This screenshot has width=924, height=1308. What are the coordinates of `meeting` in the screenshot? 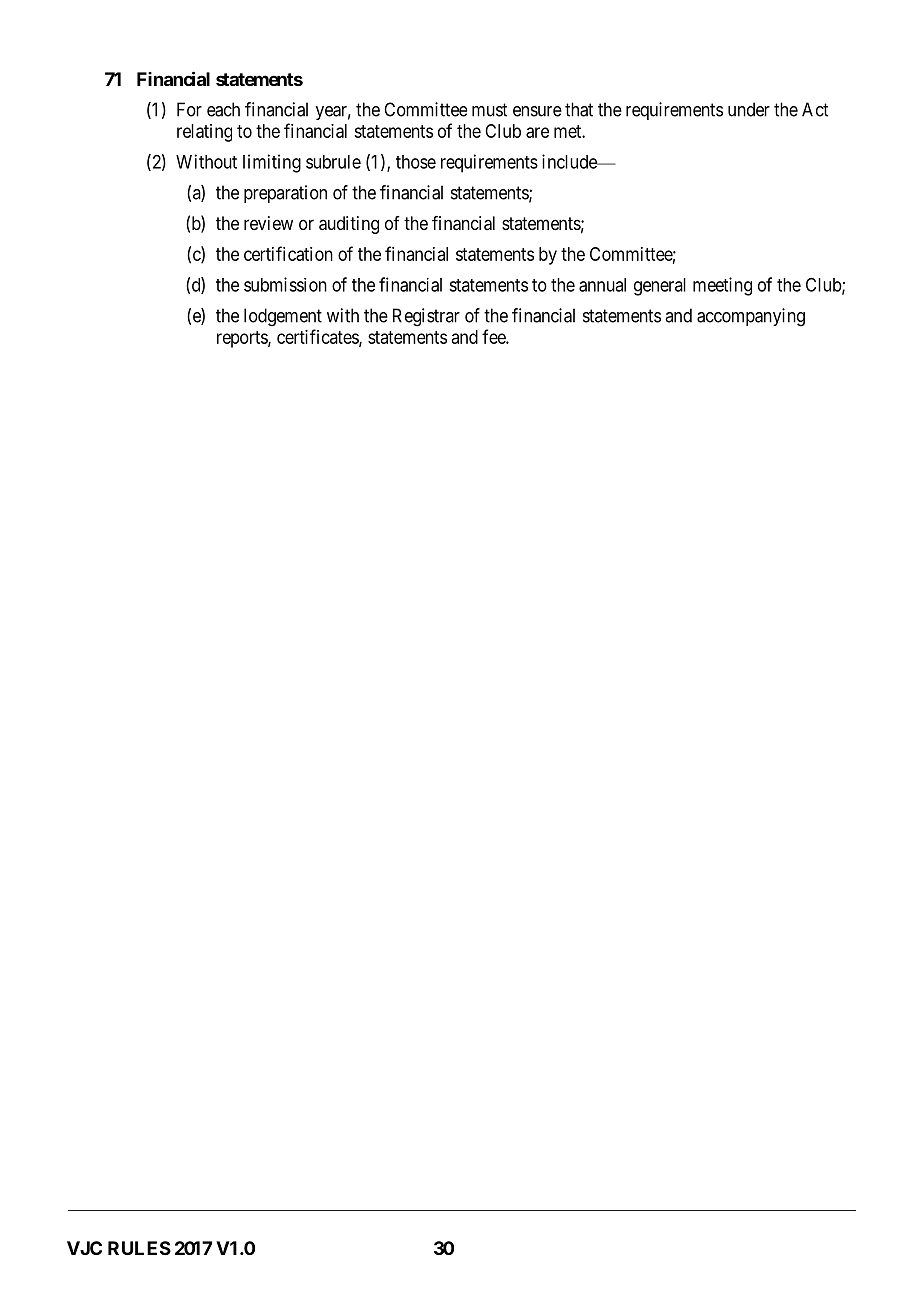 It's located at (722, 286).
